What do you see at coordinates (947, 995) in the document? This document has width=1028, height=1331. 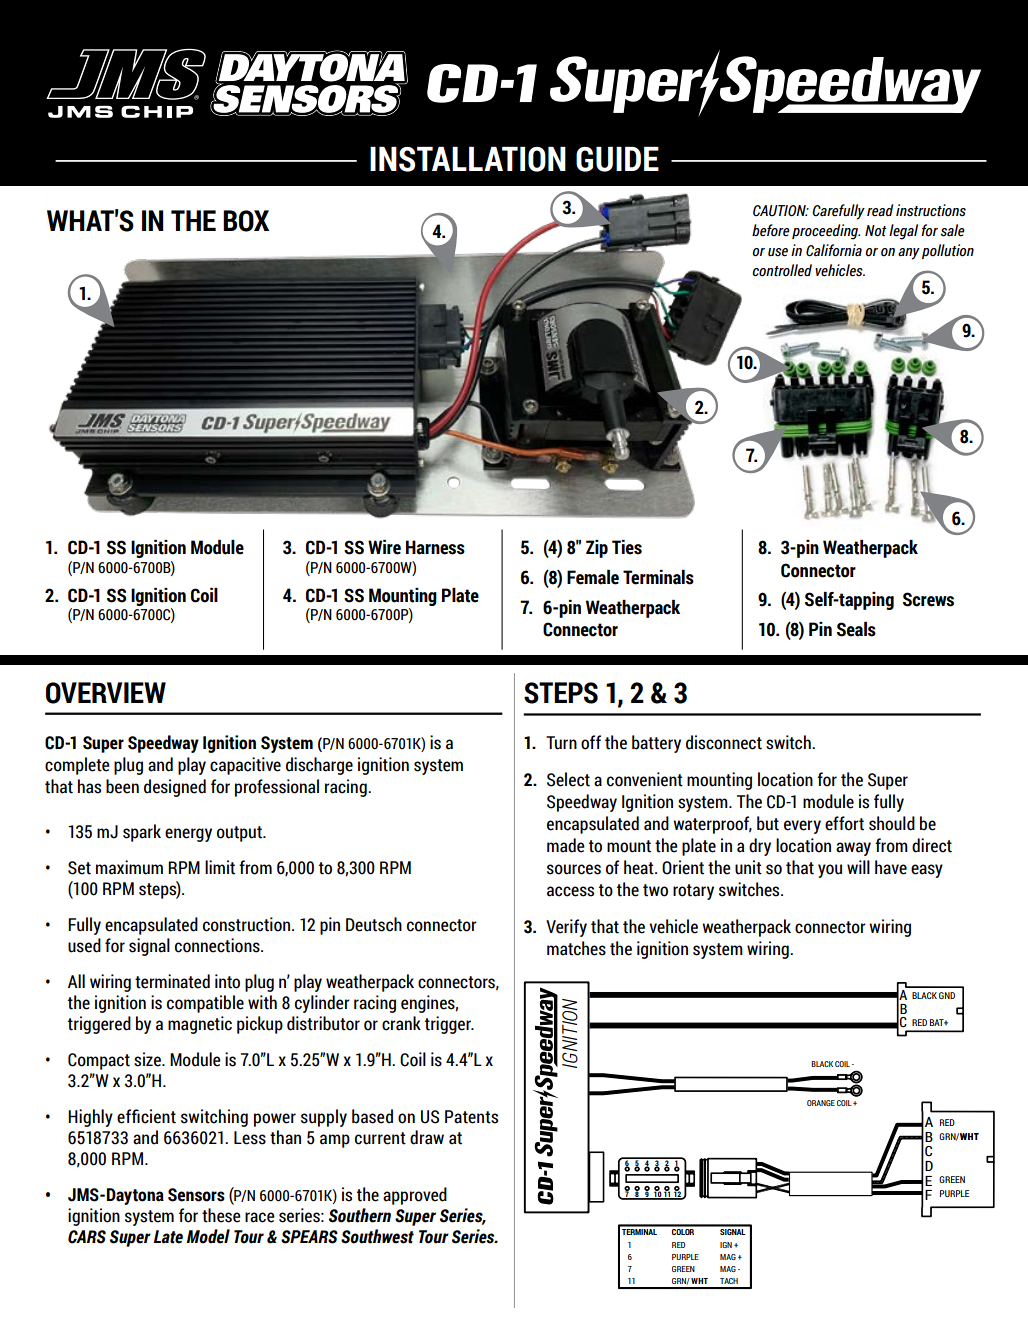 I see `GND` at bounding box center [947, 995].
